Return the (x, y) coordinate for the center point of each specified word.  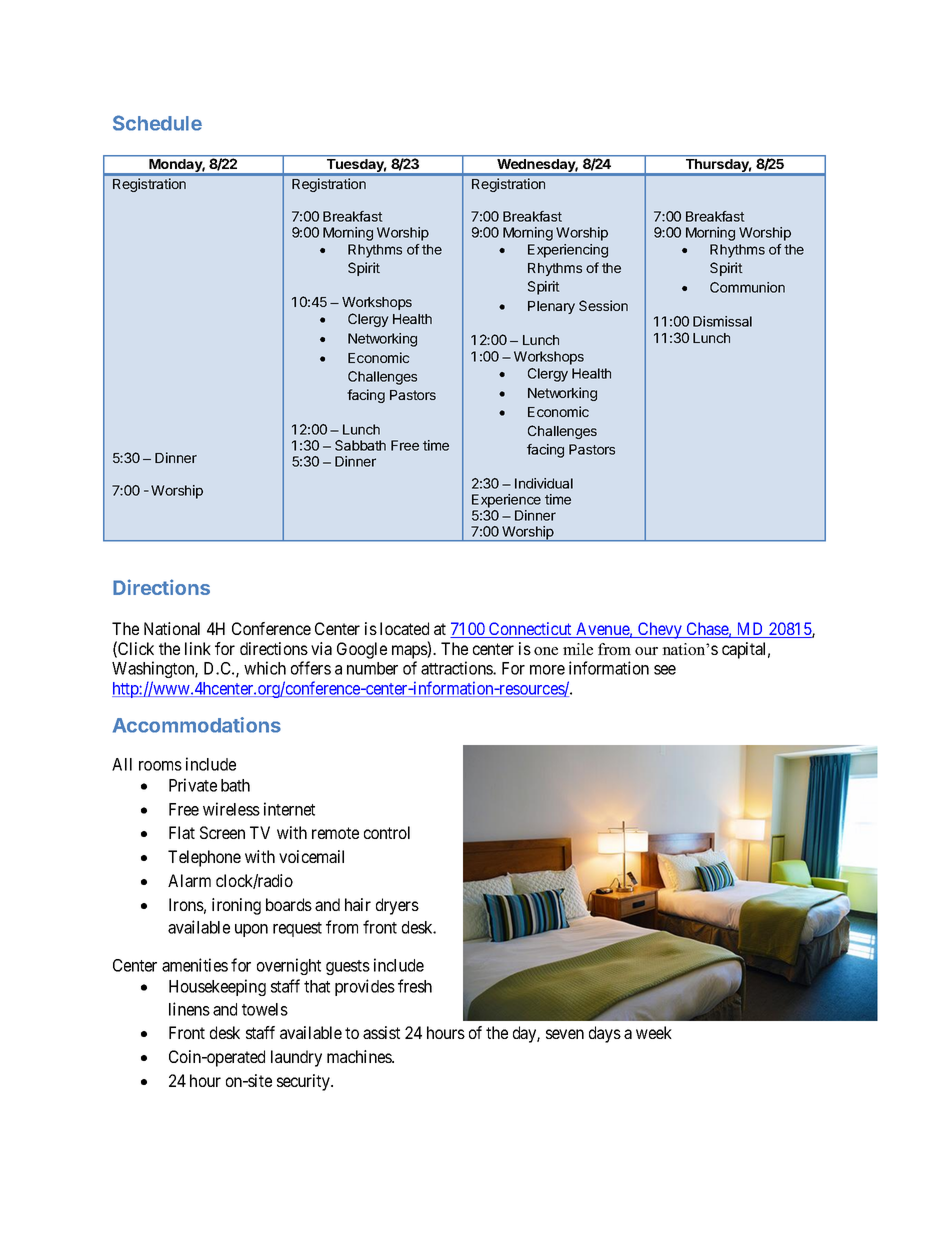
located (404, 628)
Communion (747, 287)
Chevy (660, 630)
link (198, 648)
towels (265, 1009)
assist (381, 1032)
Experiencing (568, 251)
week (654, 1032)
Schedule (157, 123)
